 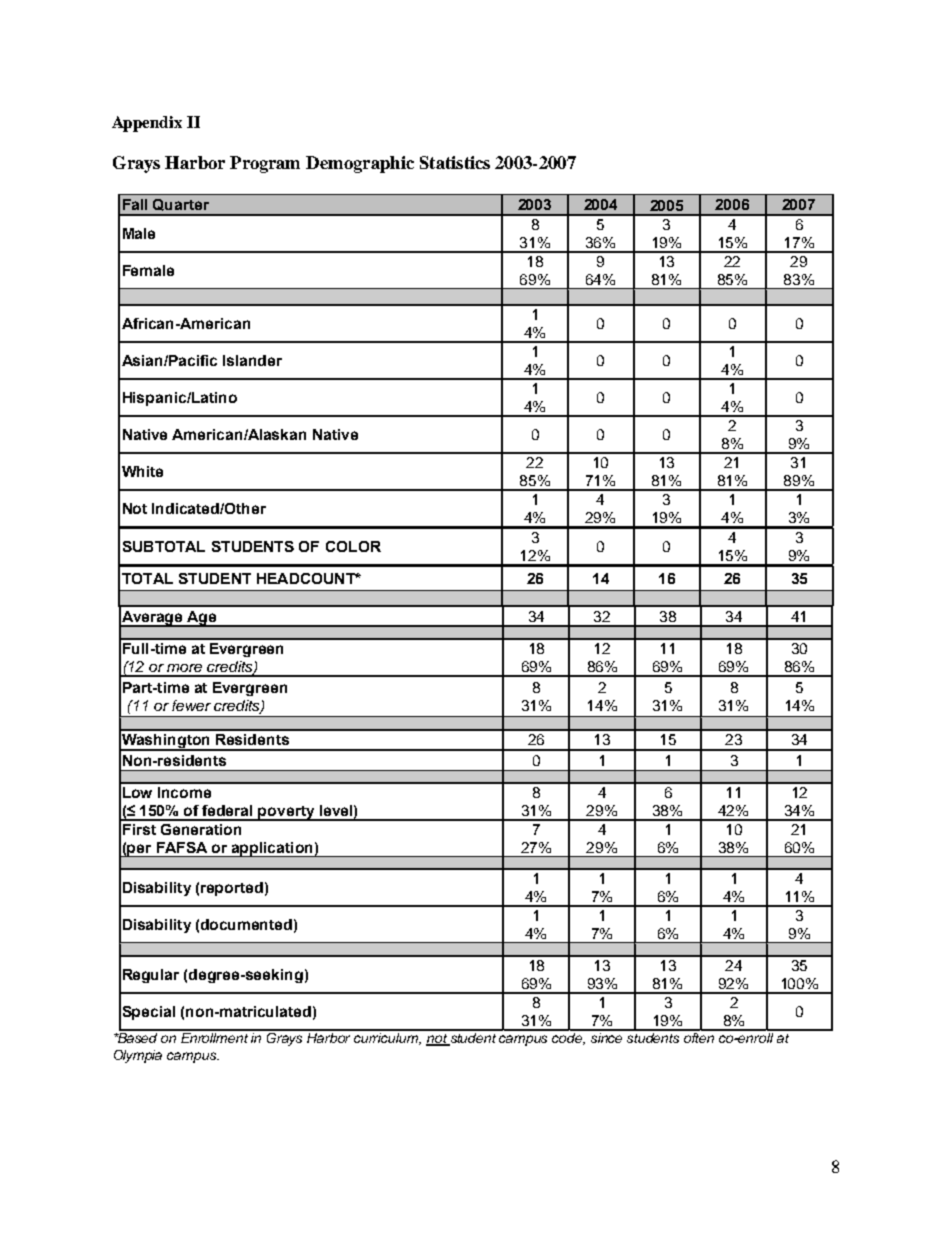 I want to click on Low, so click(x=137, y=792).
